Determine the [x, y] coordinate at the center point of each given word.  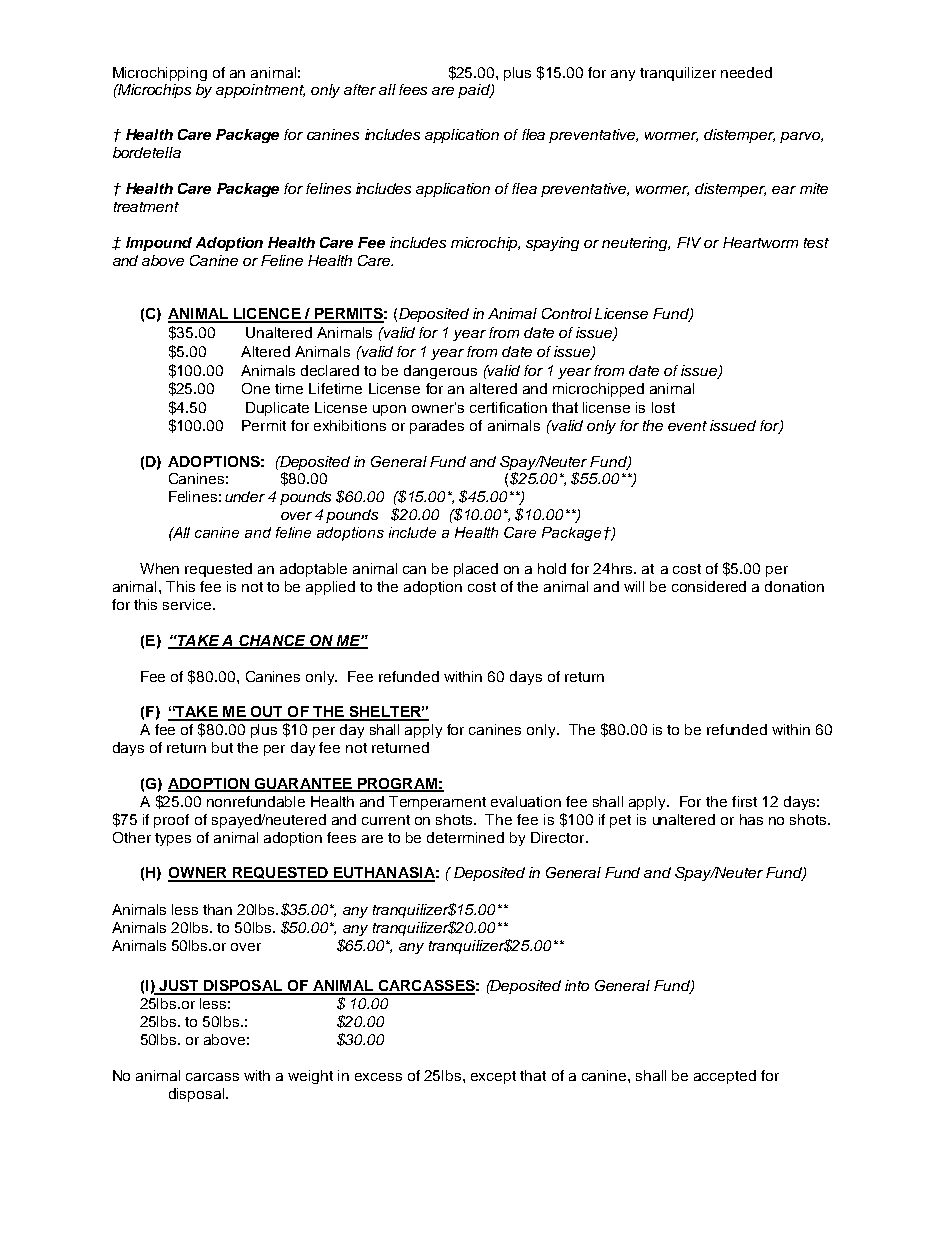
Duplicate [277, 409]
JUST [179, 987]
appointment [260, 91]
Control [567, 313]
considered [709, 586]
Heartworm [760, 242]
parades [437, 427]
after [360, 89]
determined [465, 837]
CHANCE [272, 641]
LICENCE [267, 315]
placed [476, 570]
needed [746, 72]
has [751, 819]
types [173, 839]
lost [663, 407]
